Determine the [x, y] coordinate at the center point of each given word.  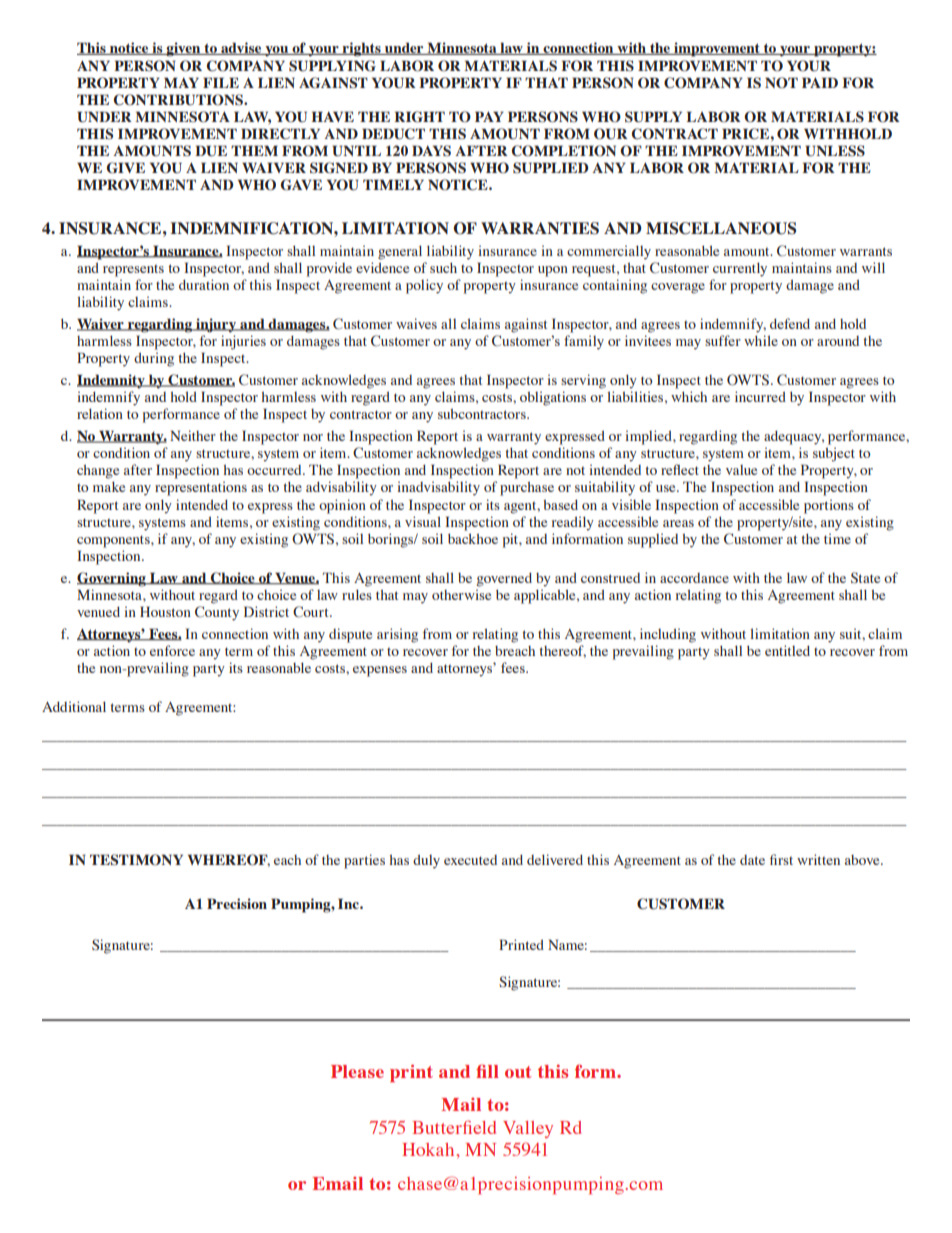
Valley [528, 1129]
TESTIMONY [136, 860]
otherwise [461, 594]
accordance [694, 578]
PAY [489, 116]
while [761, 340]
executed [470, 860]
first [781, 859]
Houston [165, 611]
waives [416, 323]
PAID [820, 82]
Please [357, 1071]
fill [487, 1071]
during [154, 359]
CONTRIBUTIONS [179, 100]
